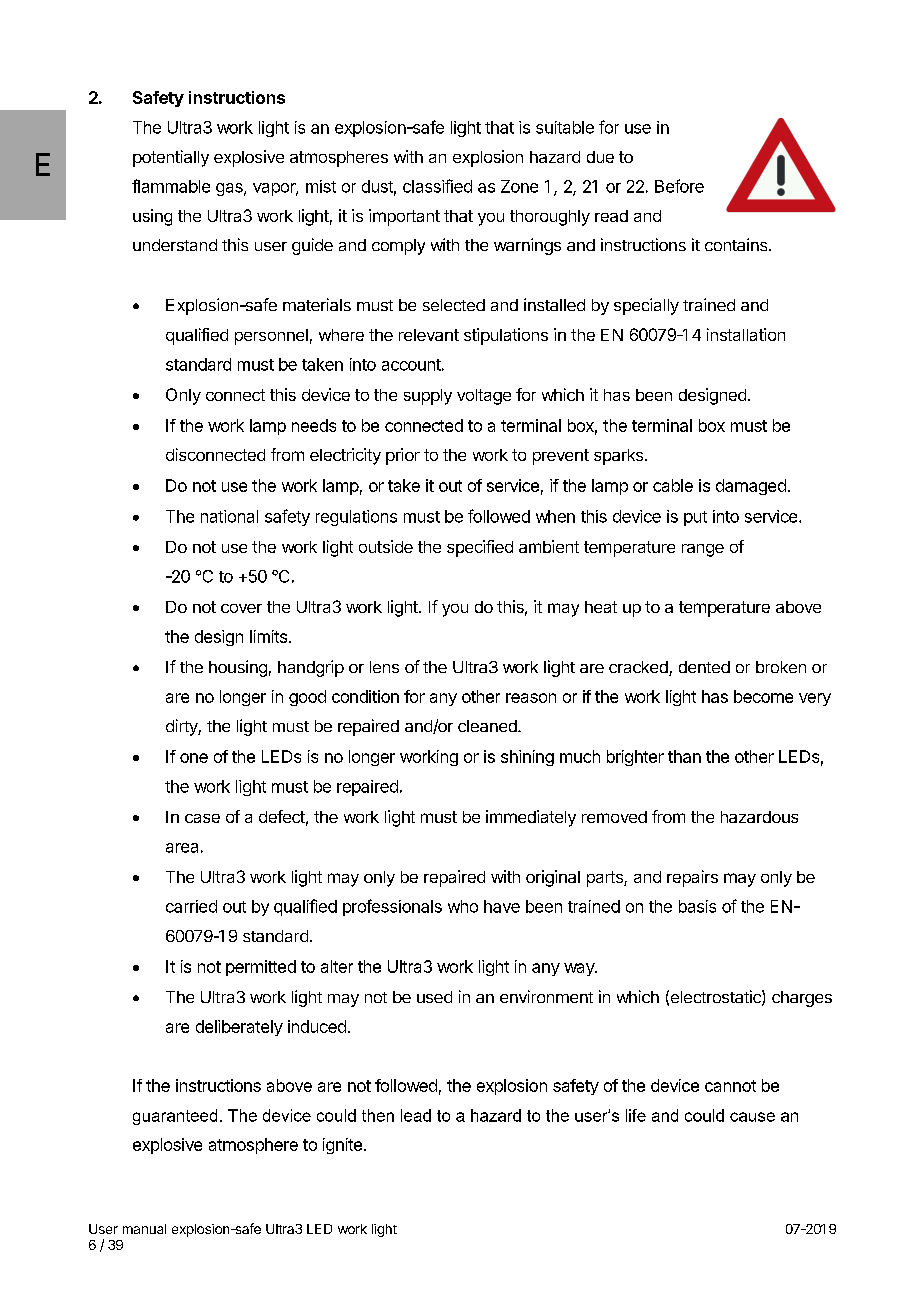  Describe the element at coordinates (802, 999) in the document. I see `charges` at that location.
